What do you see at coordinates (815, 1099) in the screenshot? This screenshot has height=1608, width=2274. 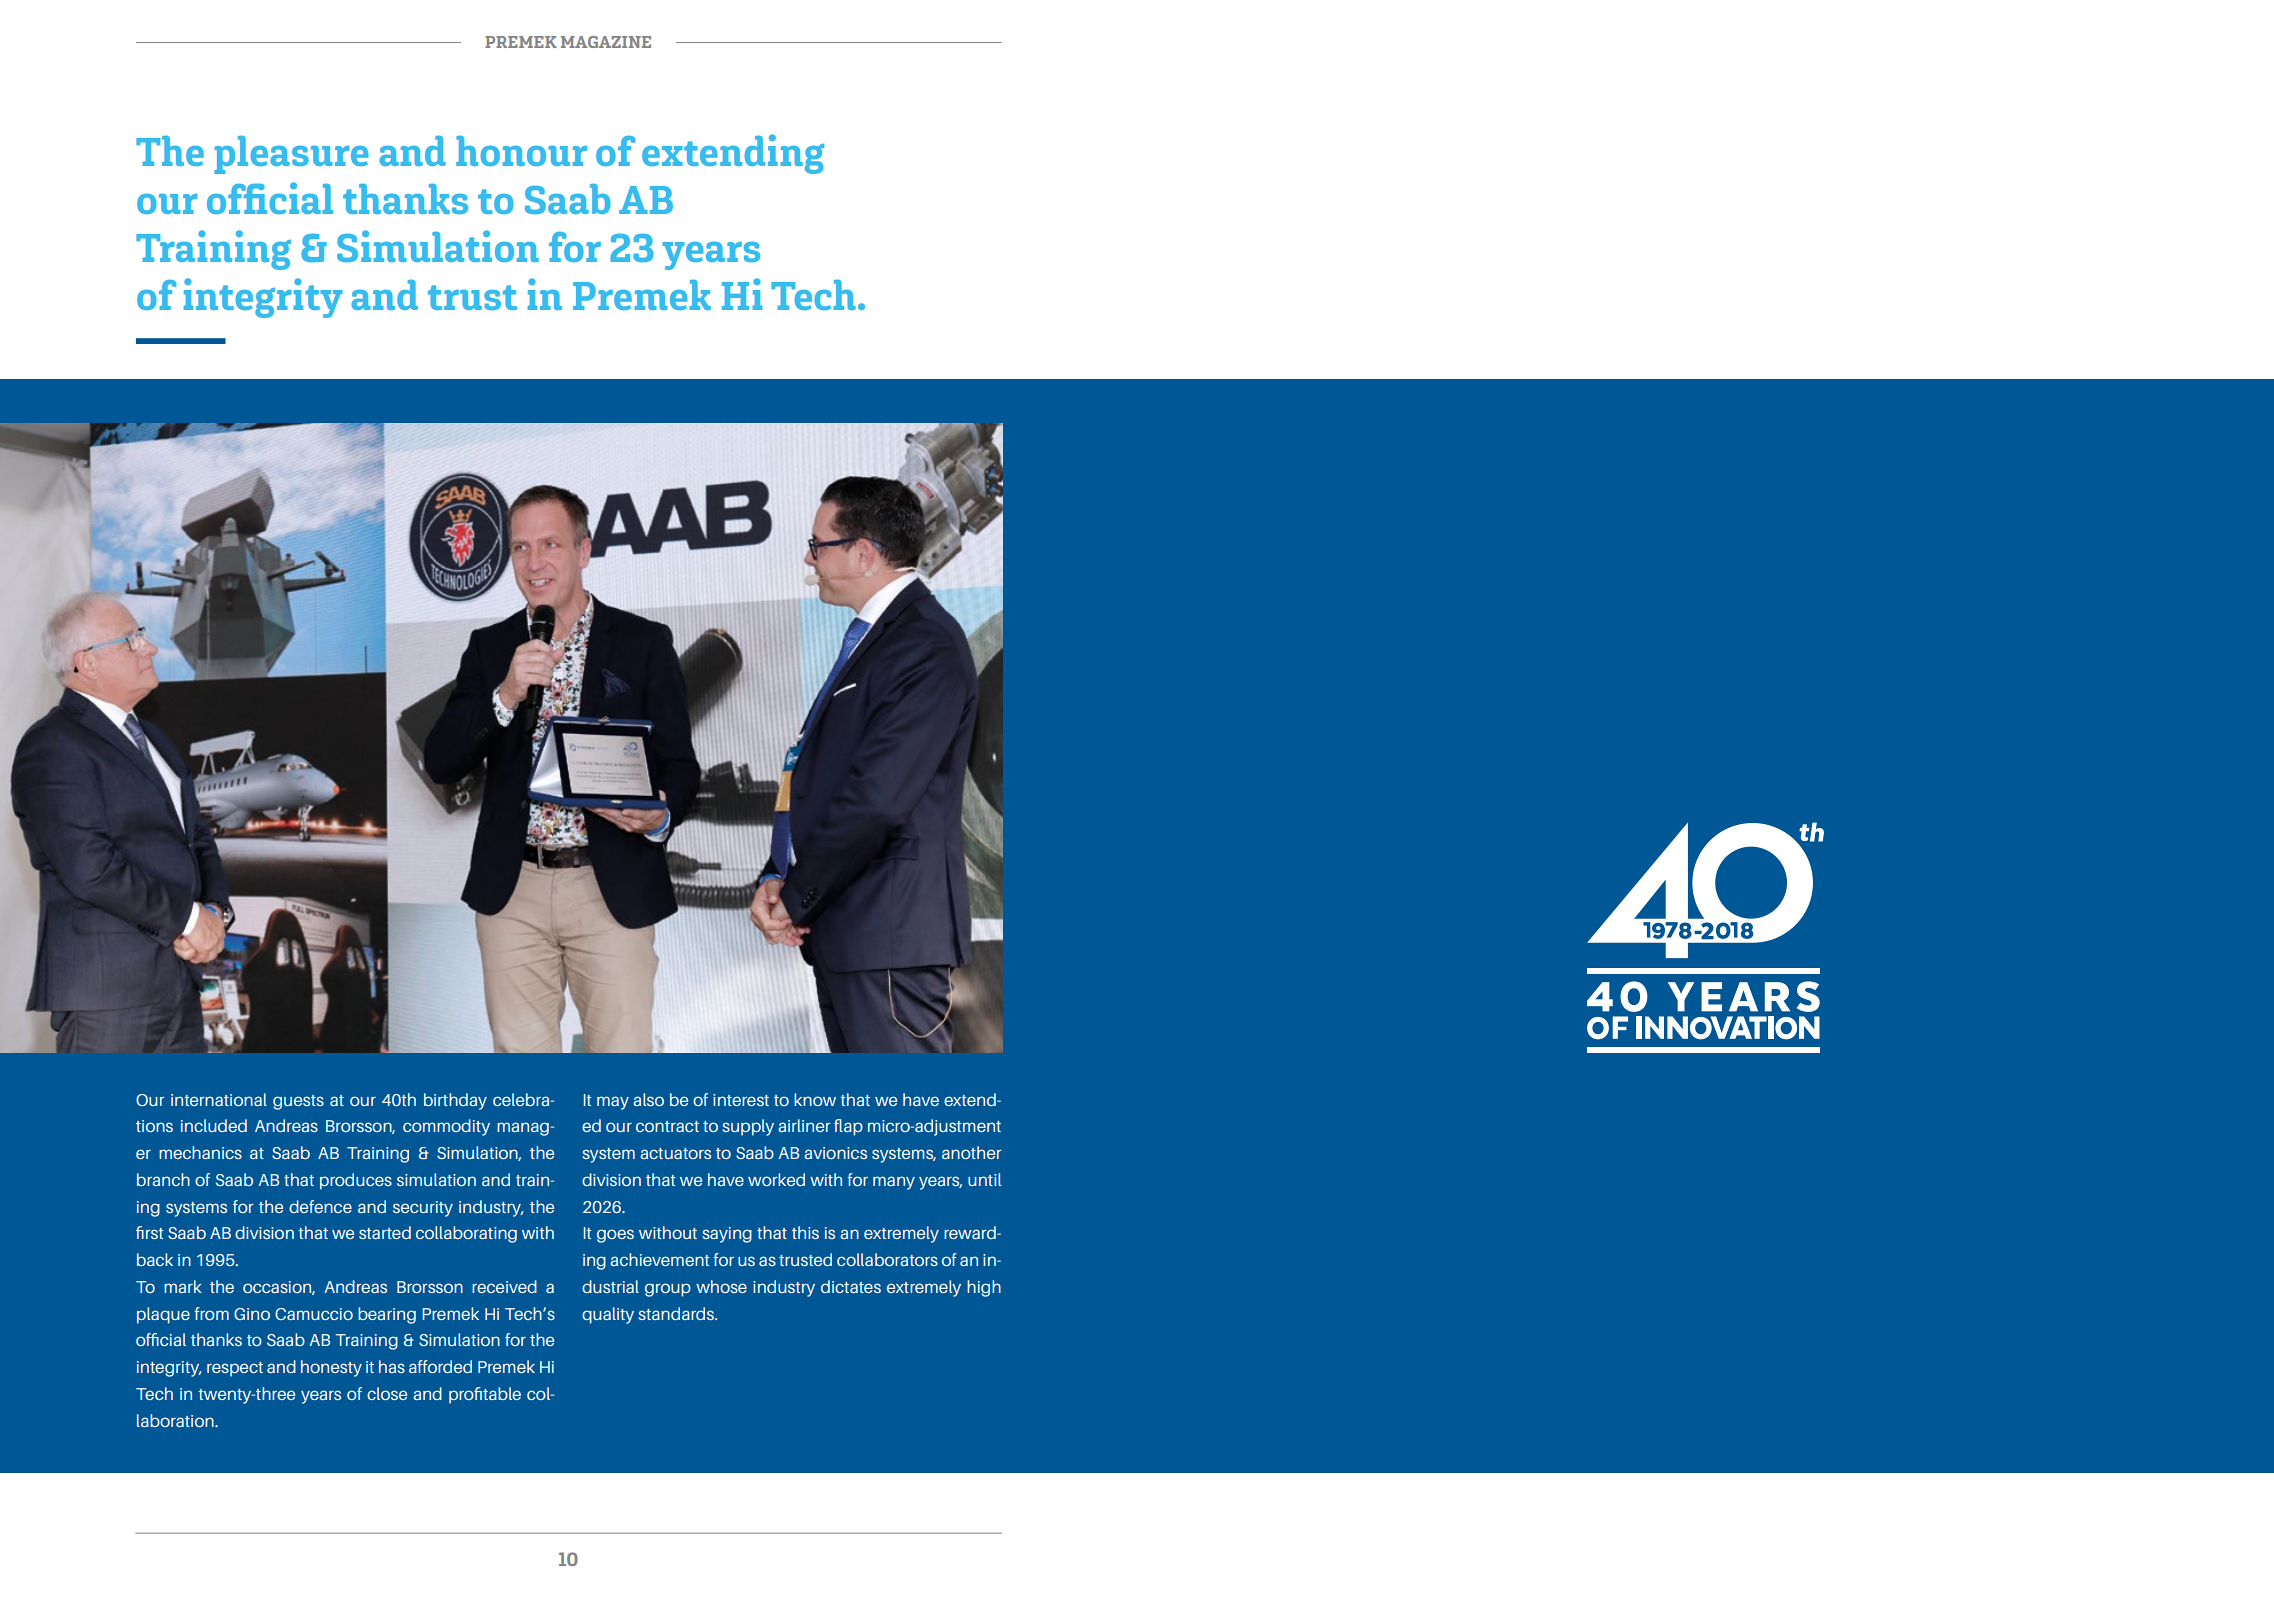 I see `know` at bounding box center [815, 1099].
